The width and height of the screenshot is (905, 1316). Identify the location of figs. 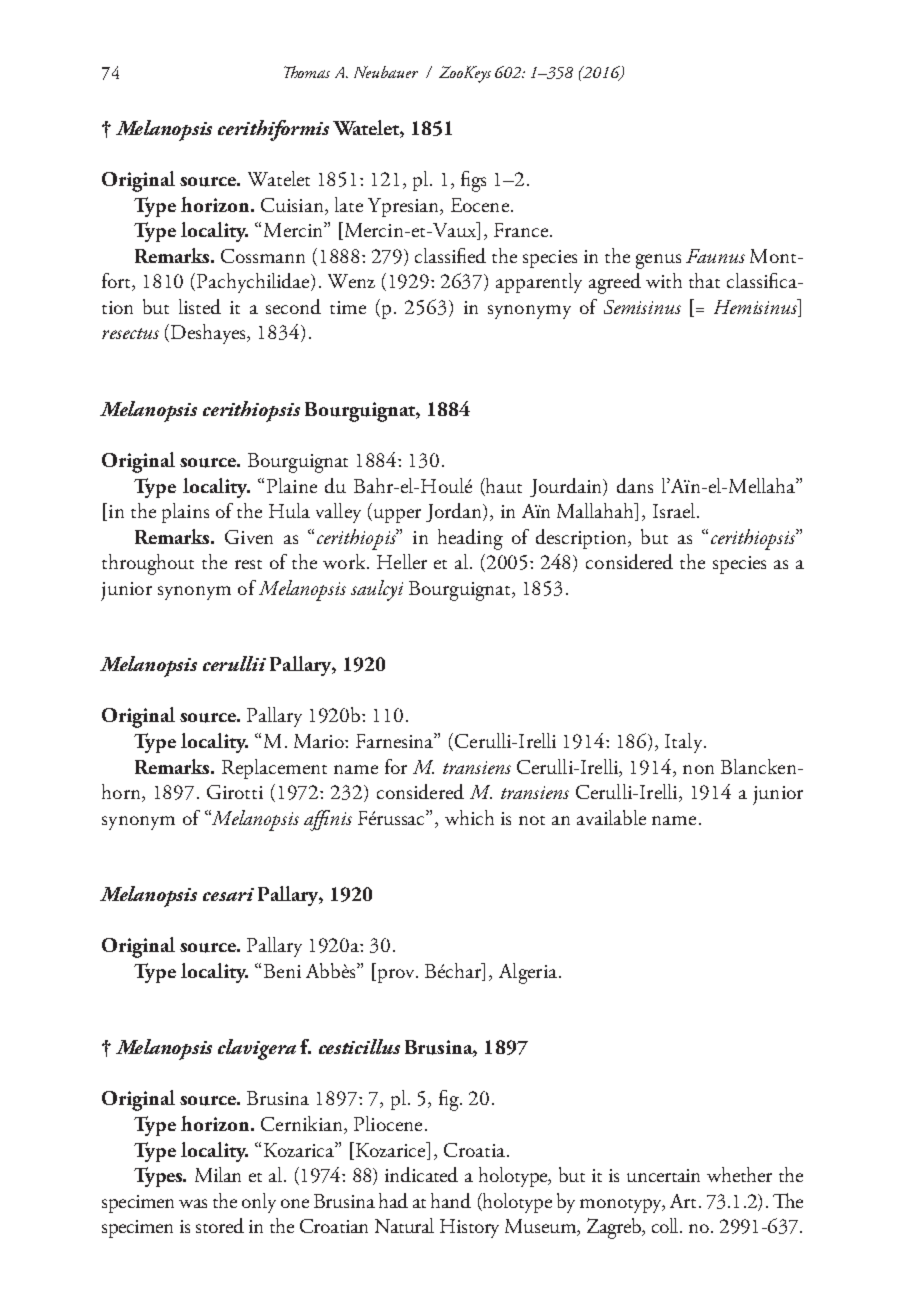
(473, 181).
